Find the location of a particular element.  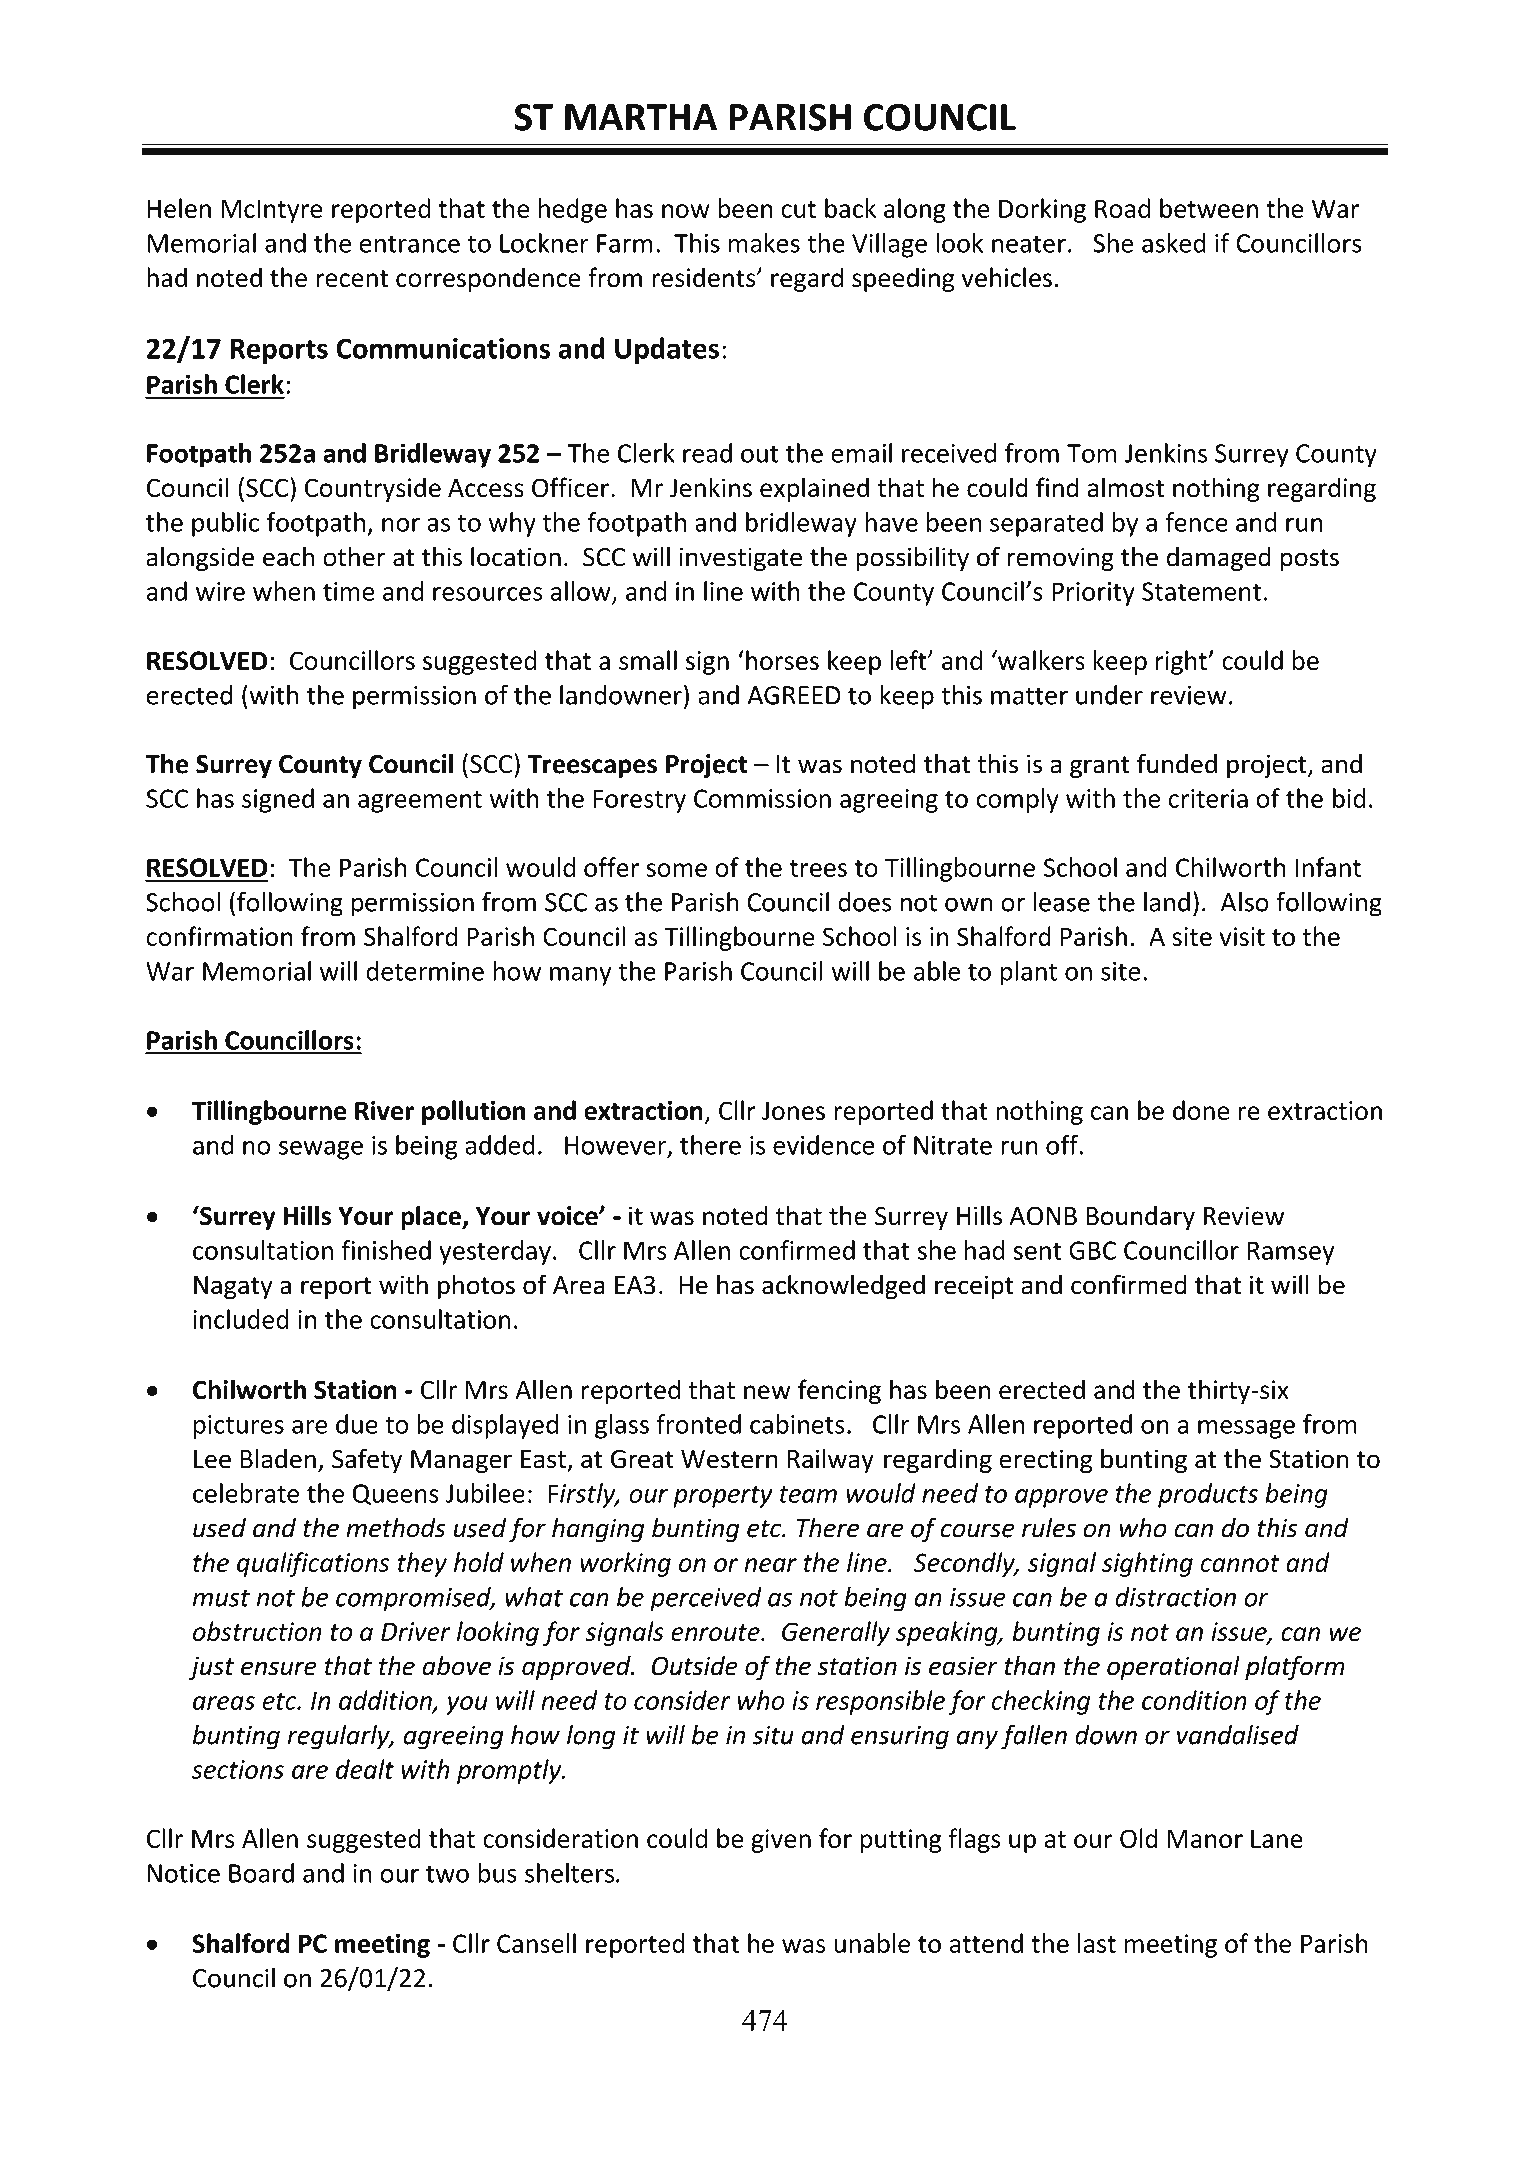

done is located at coordinates (1201, 1110).
